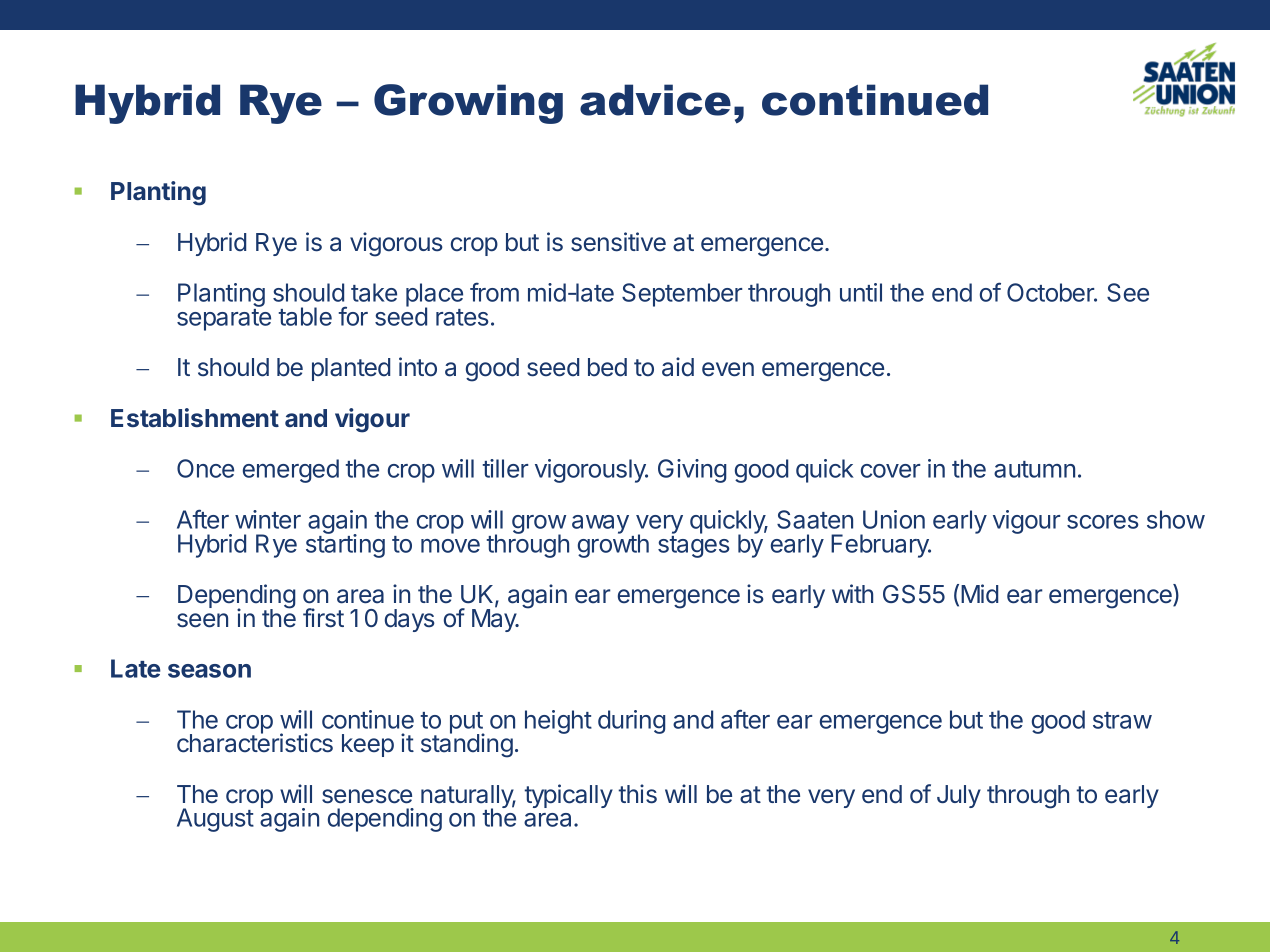 Image resolution: width=1270 pixels, height=952 pixels. What do you see at coordinates (637, 794) in the screenshot?
I see `this` at bounding box center [637, 794].
